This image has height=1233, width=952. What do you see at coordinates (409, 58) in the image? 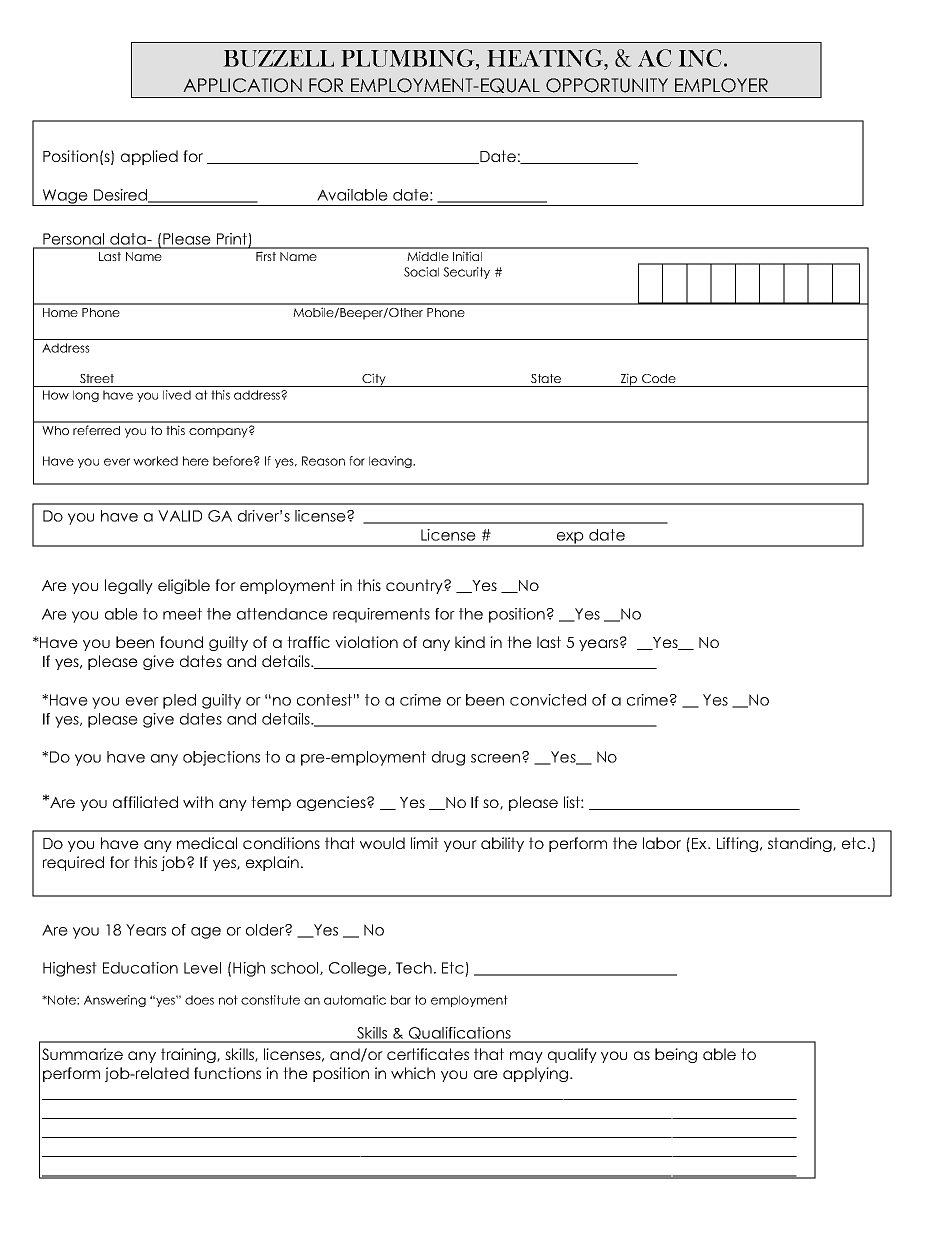
I see `PLUMBING` at bounding box center [409, 58].
